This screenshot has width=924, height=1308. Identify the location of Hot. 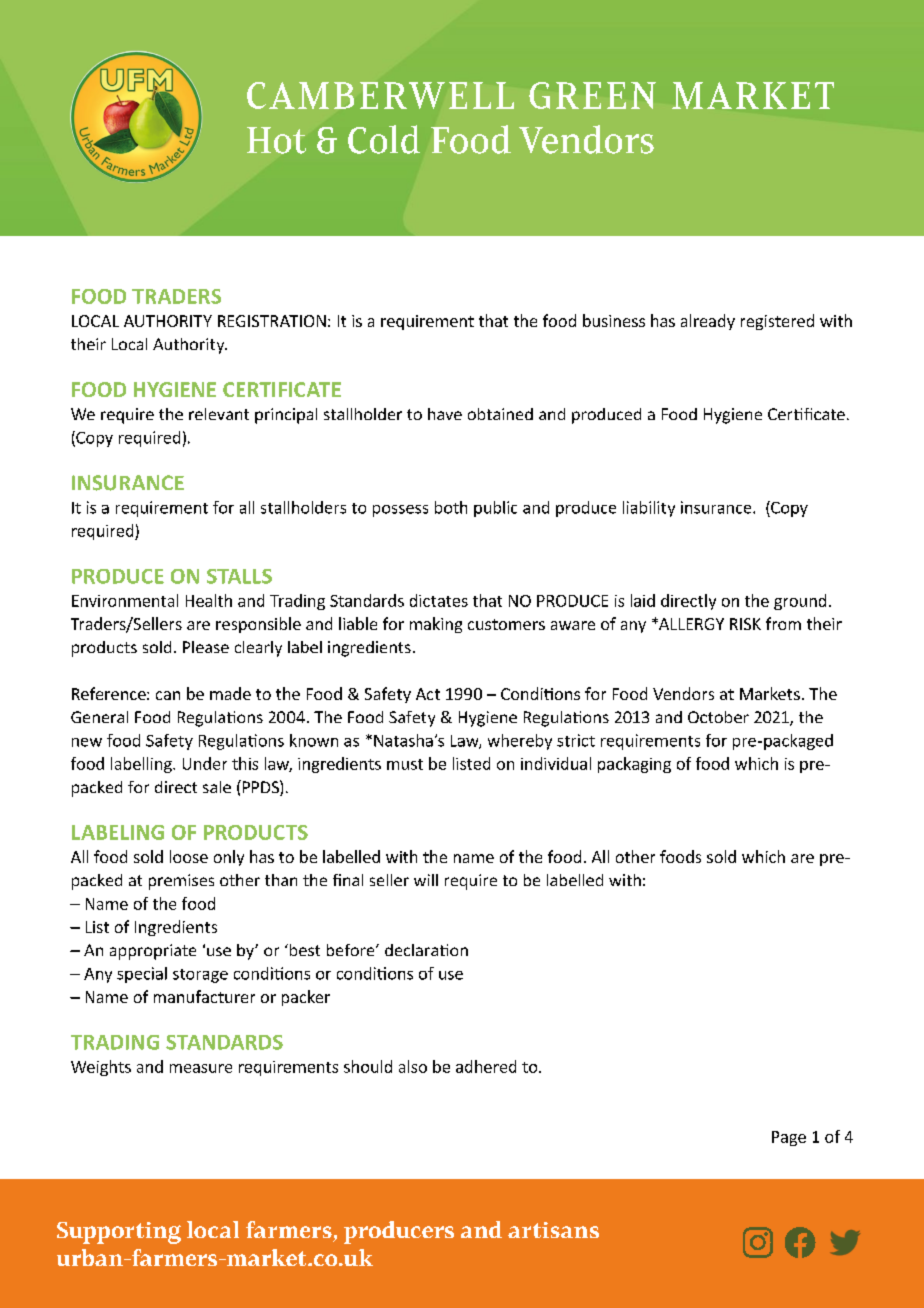
(276, 140).
